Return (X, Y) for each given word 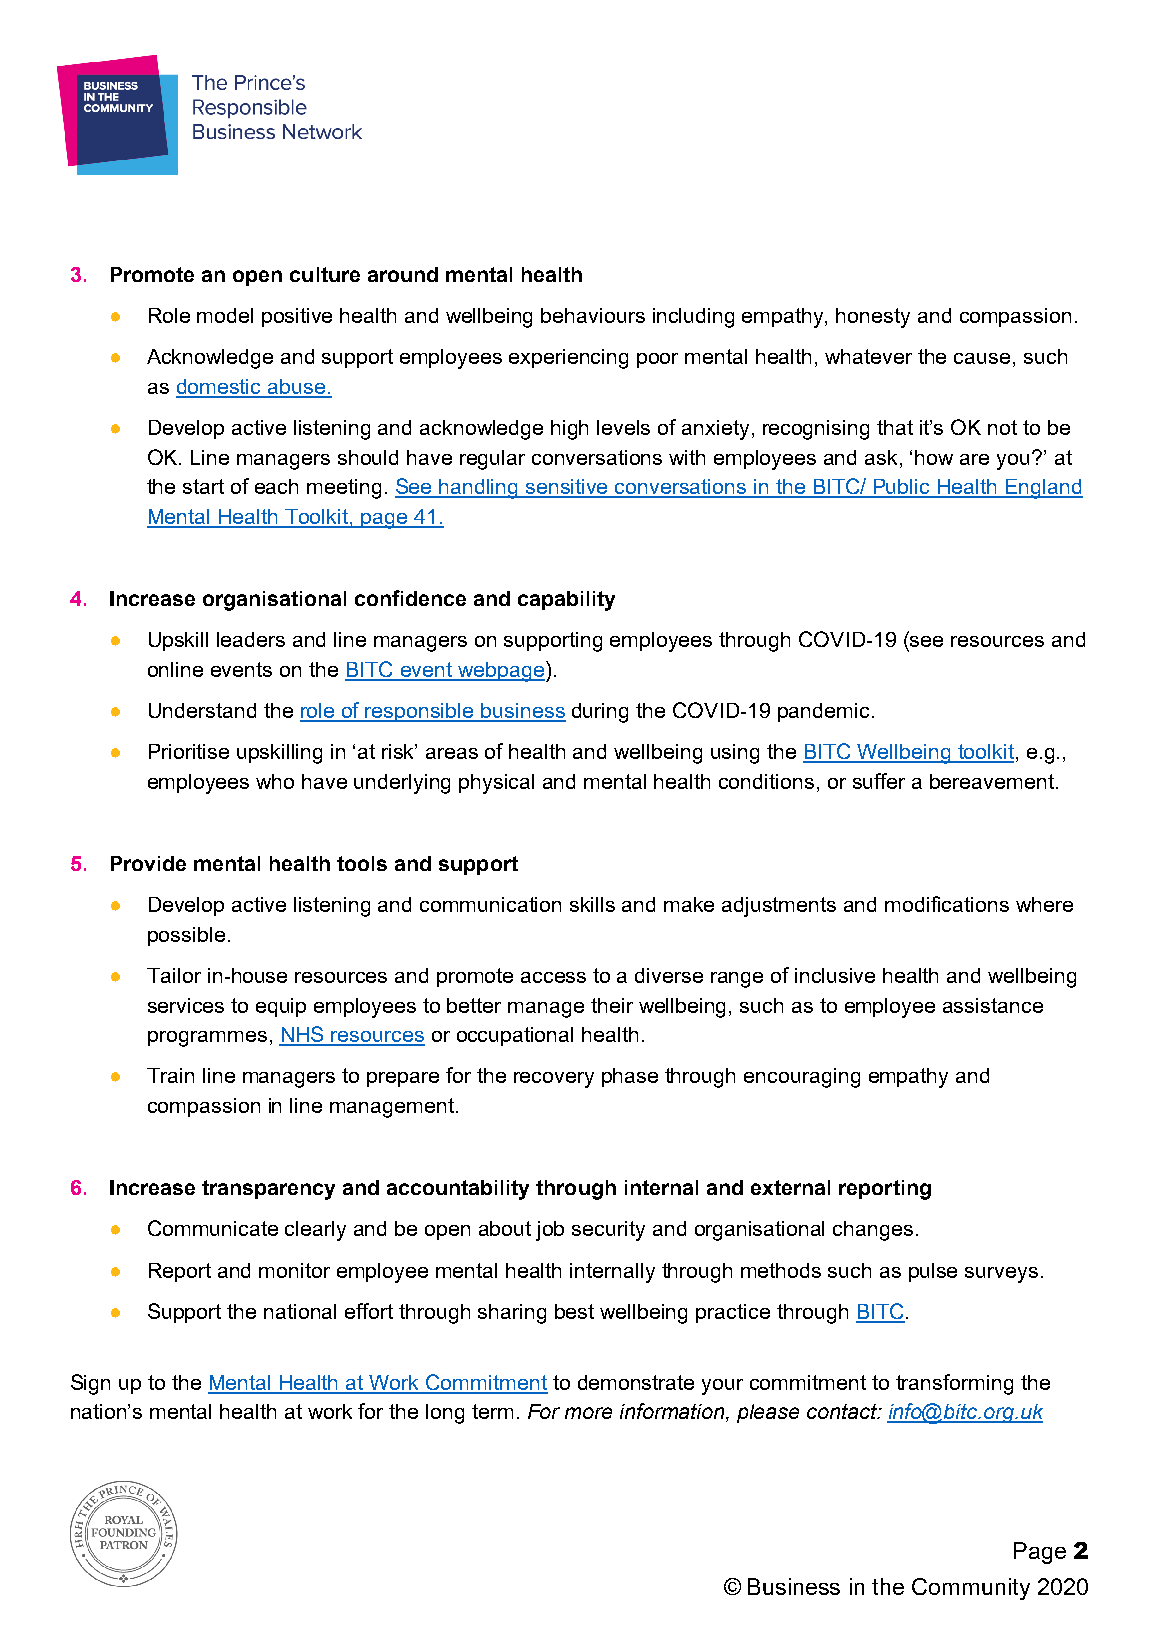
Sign (90, 1384)
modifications (947, 904)
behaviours (593, 315)
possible (186, 936)
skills (592, 904)
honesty (873, 318)
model (225, 315)
